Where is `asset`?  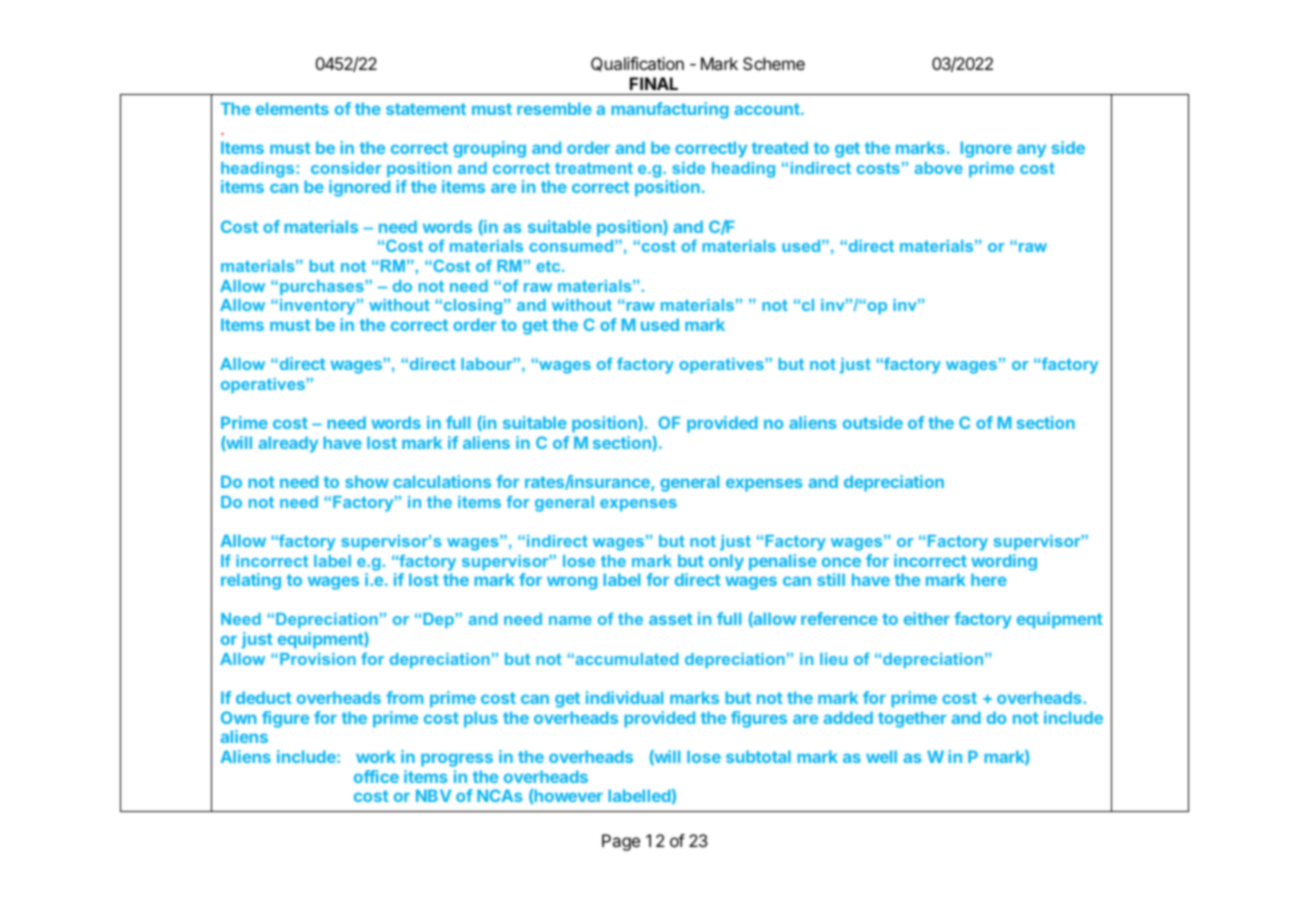 asset is located at coordinates (670, 619).
